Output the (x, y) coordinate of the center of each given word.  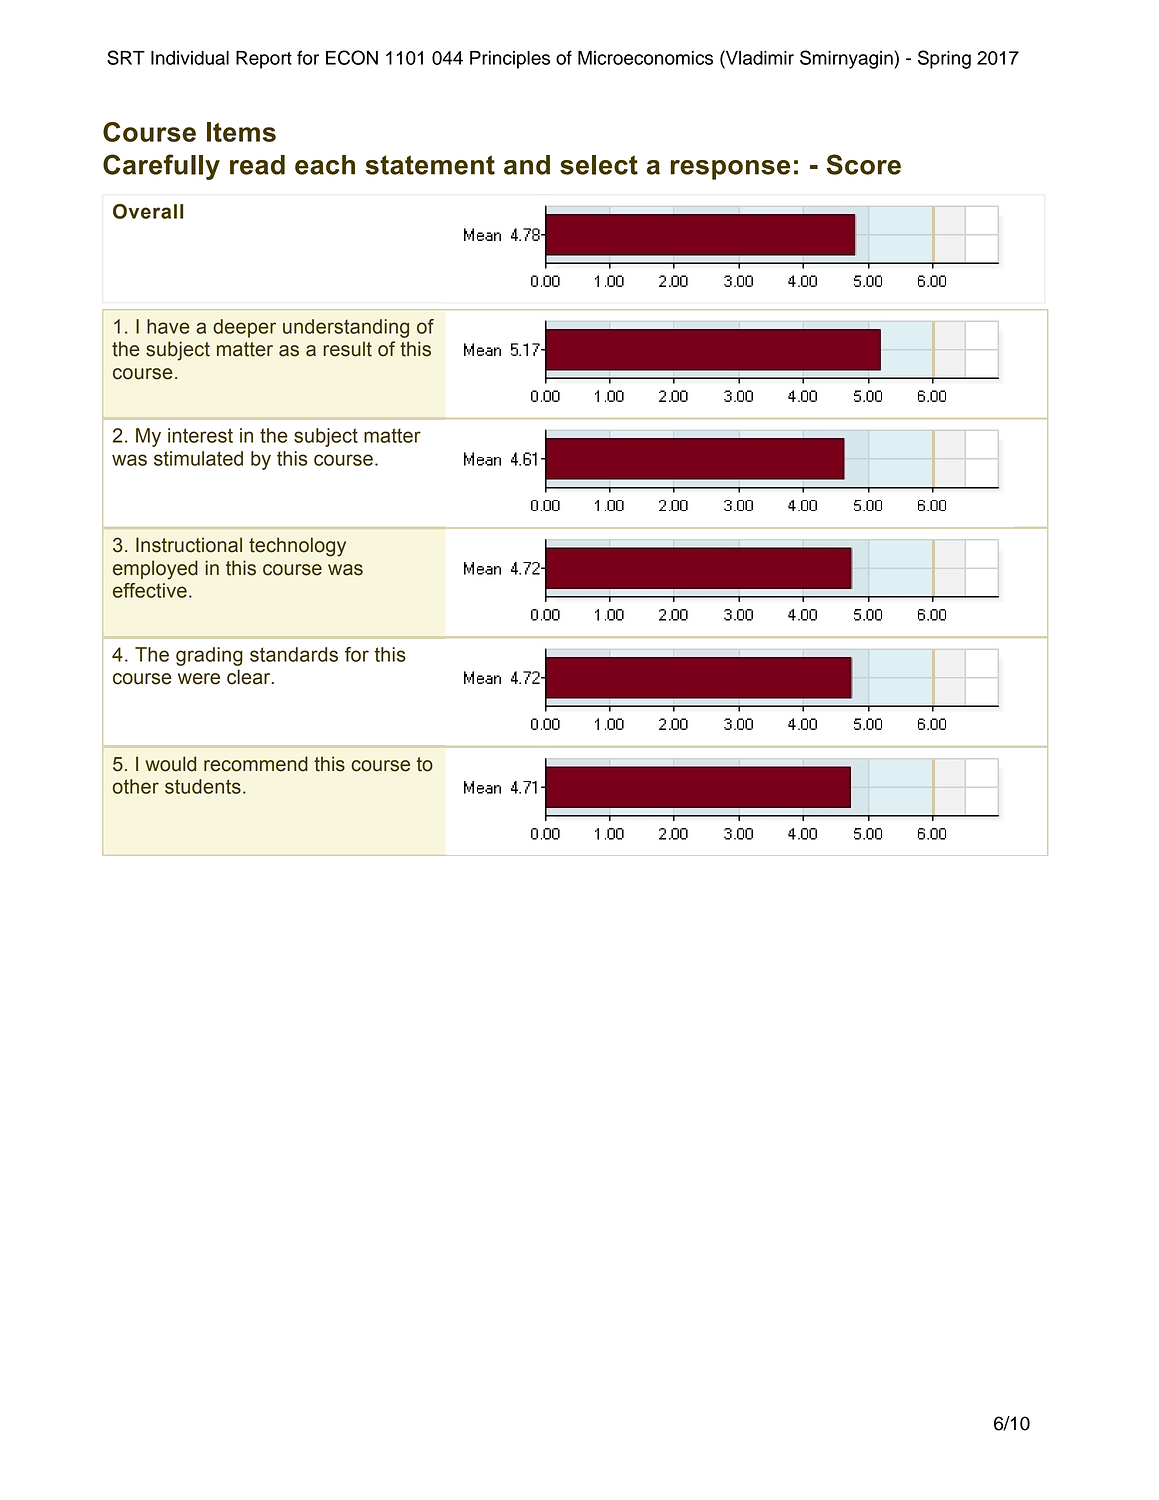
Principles (510, 60)
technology (297, 547)
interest (200, 435)
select (599, 165)
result (347, 349)
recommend (256, 764)
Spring (944, 59)
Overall (148, 211)
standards (294, 654)
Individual (190, 58)
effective (150, 590)
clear (250, 677)
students (203, 786)
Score (863, 164)
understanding (346, 328)
